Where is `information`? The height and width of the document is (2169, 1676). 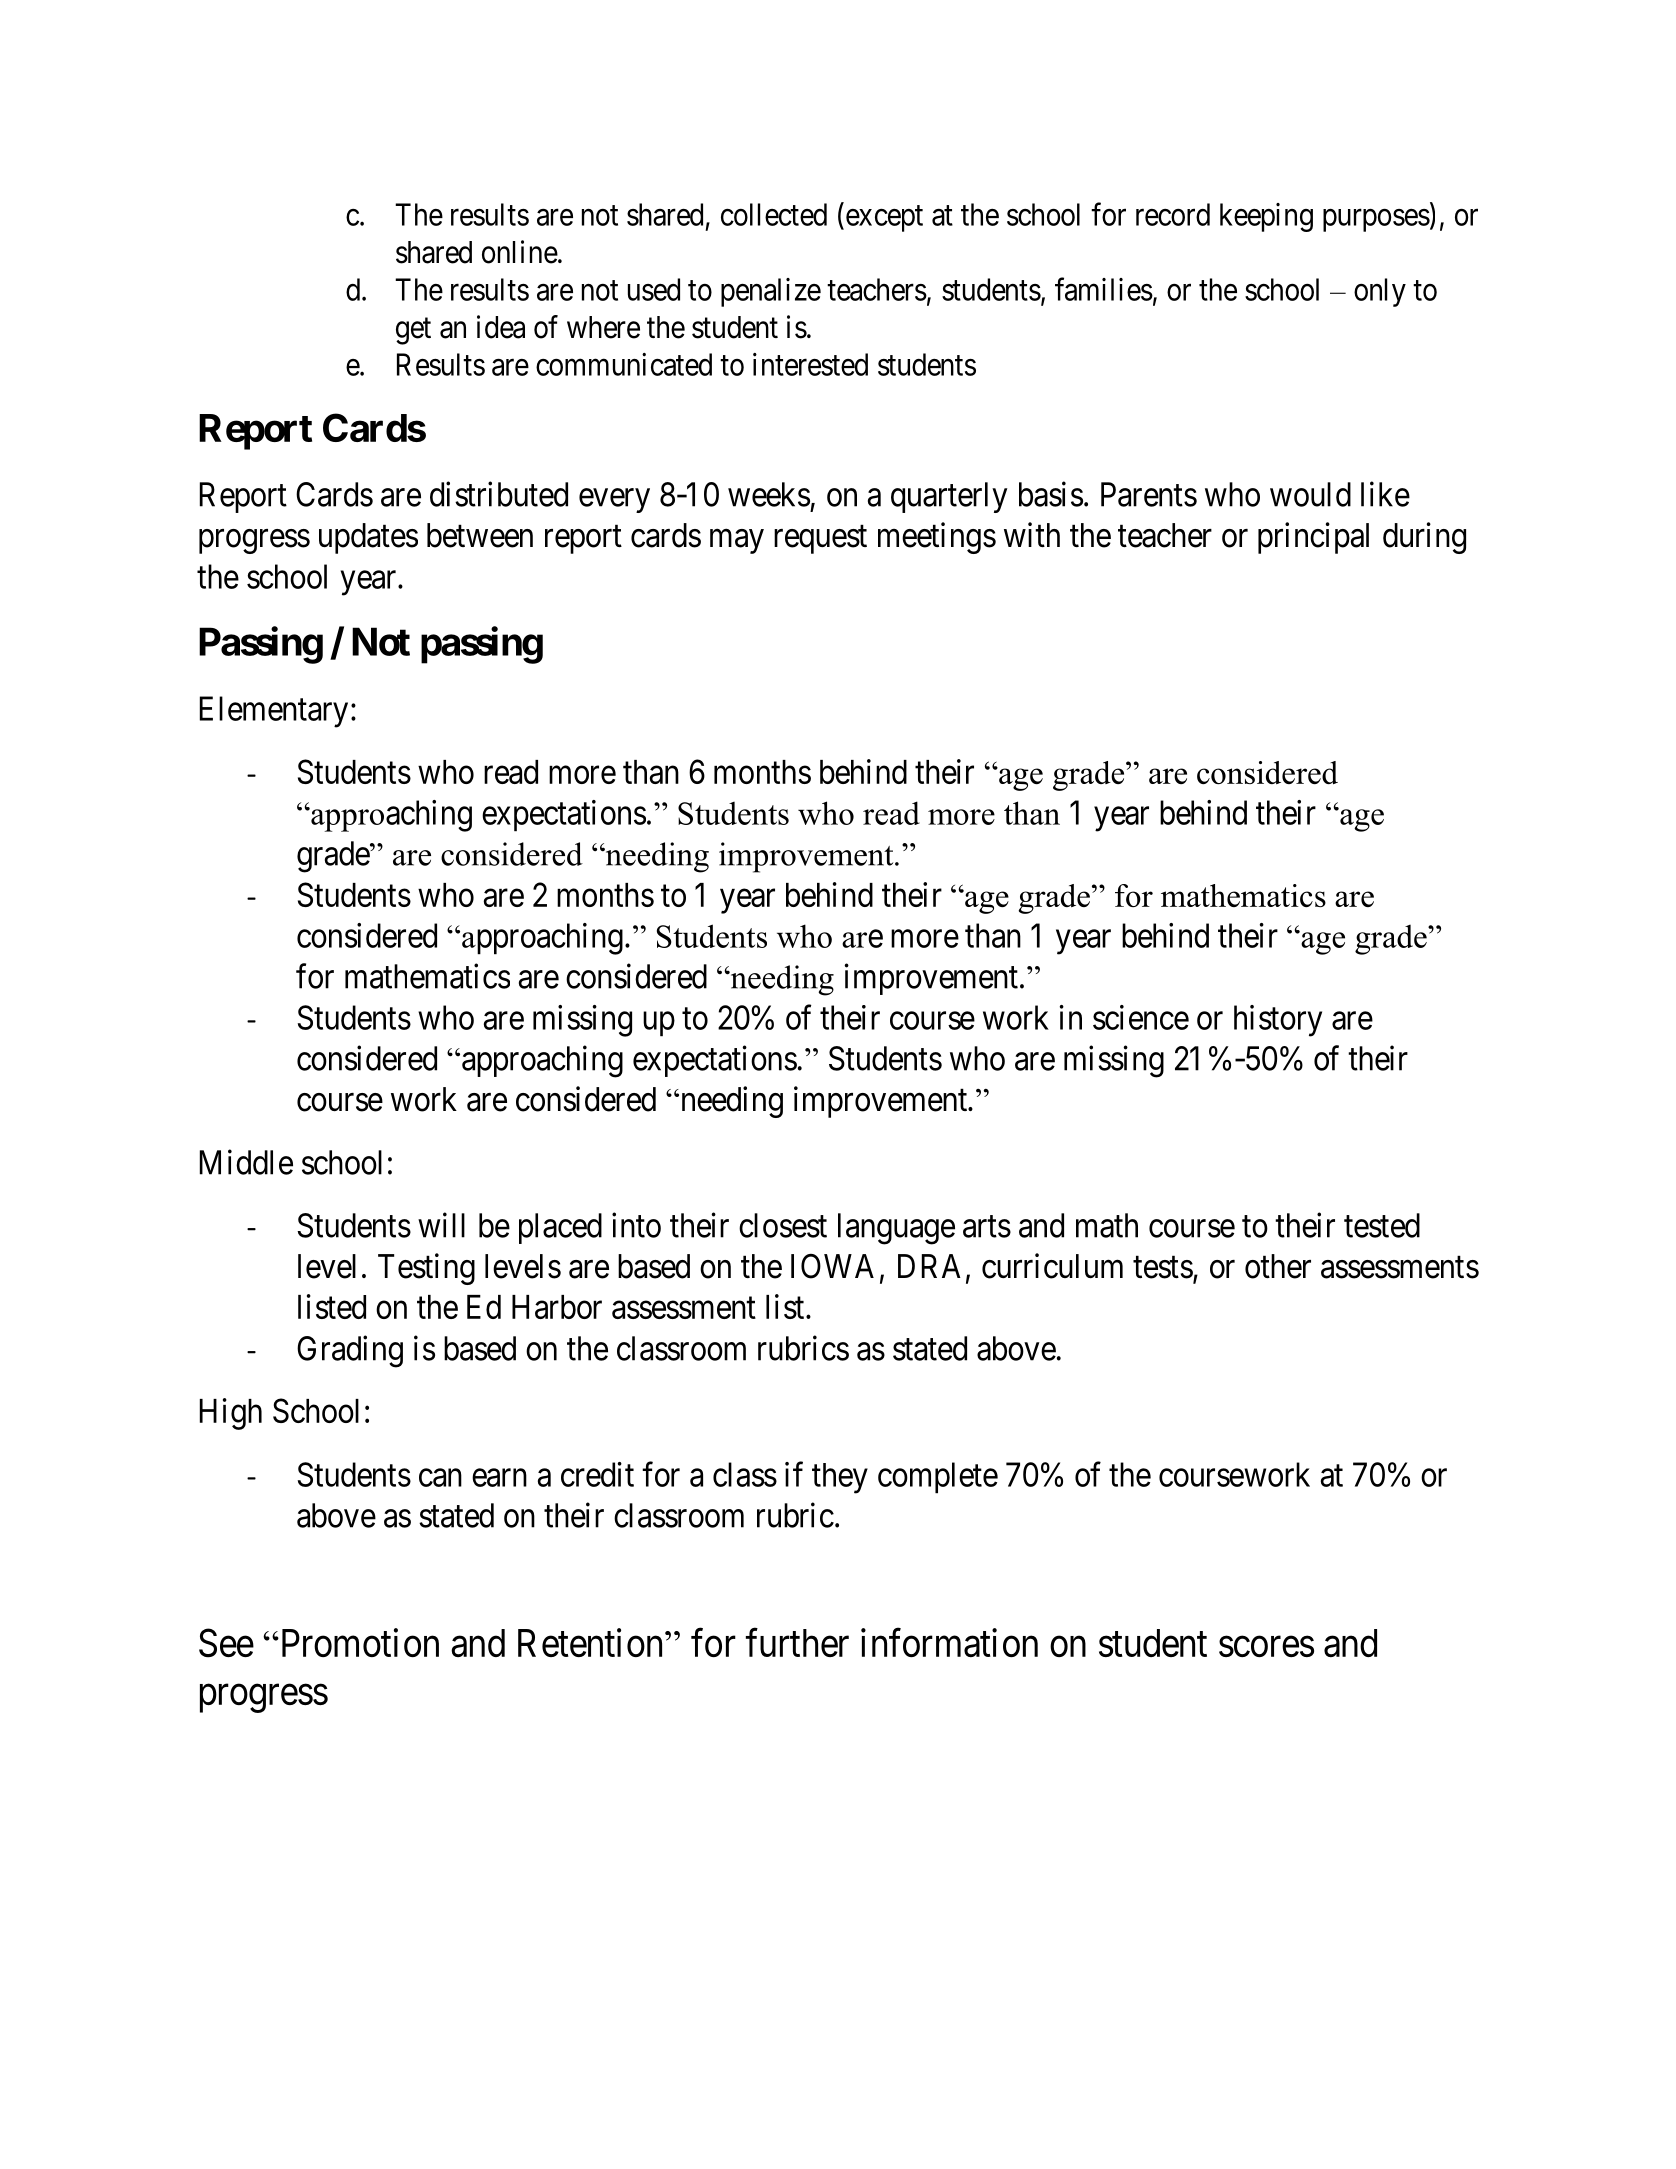
information is located at coordinates (949, 1642).
